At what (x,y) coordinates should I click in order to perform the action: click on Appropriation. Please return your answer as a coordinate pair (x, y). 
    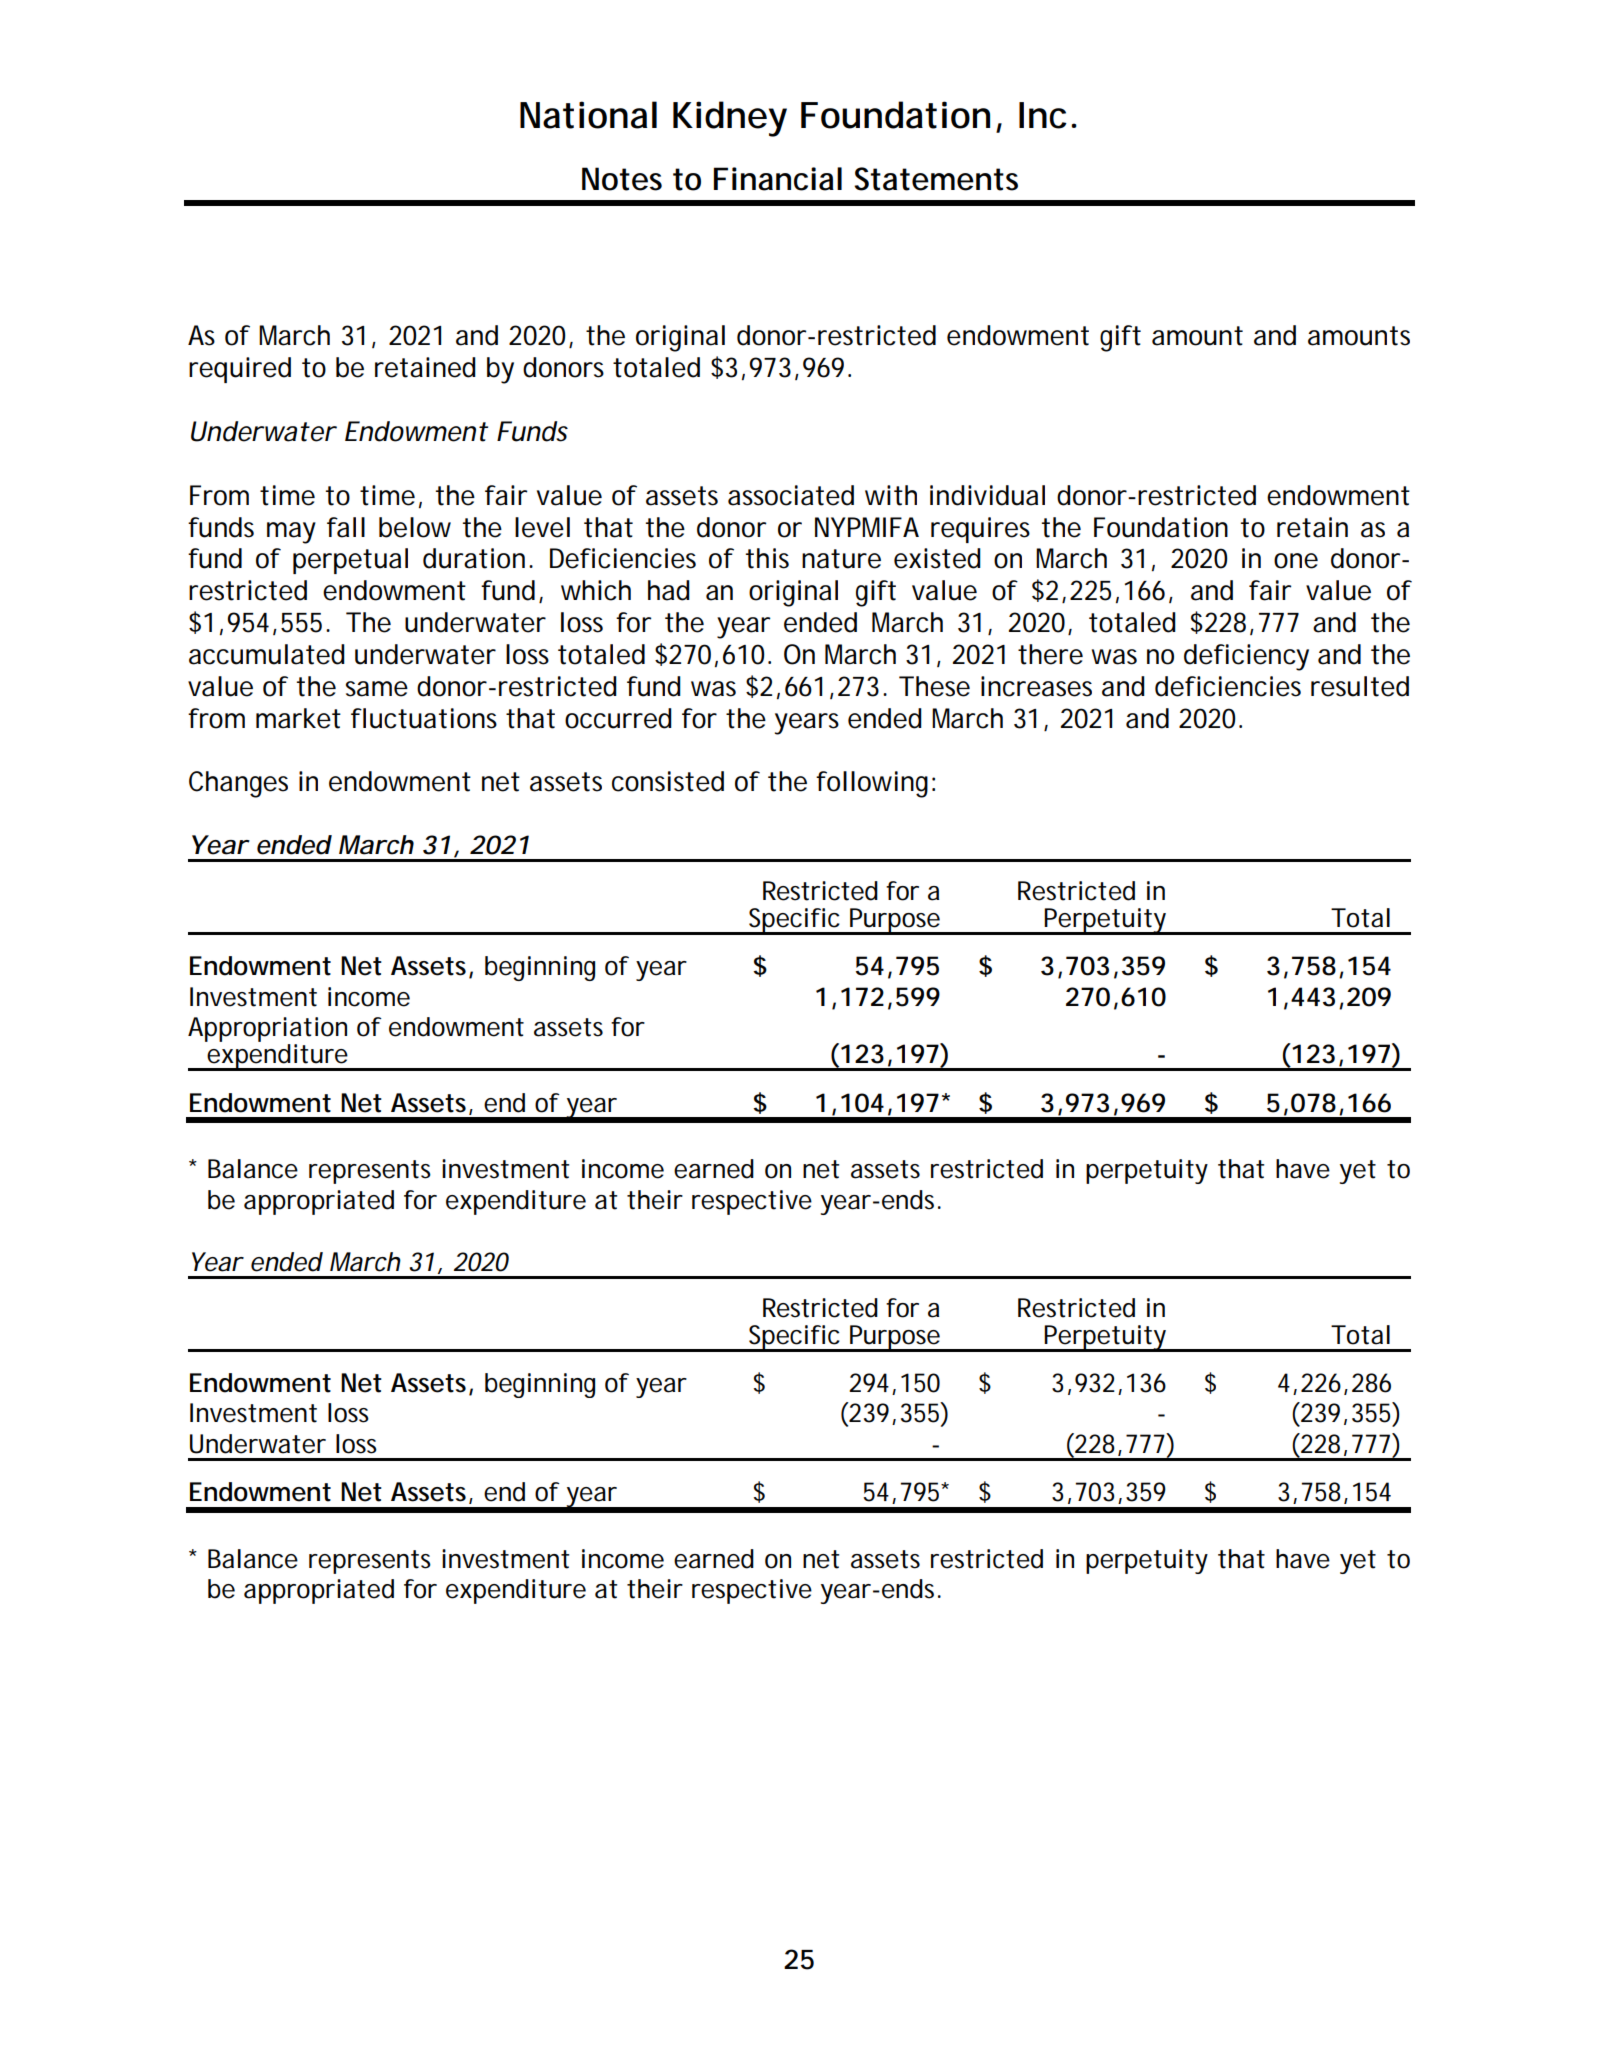
    Looking at the image, I should click on (267, 1031).
